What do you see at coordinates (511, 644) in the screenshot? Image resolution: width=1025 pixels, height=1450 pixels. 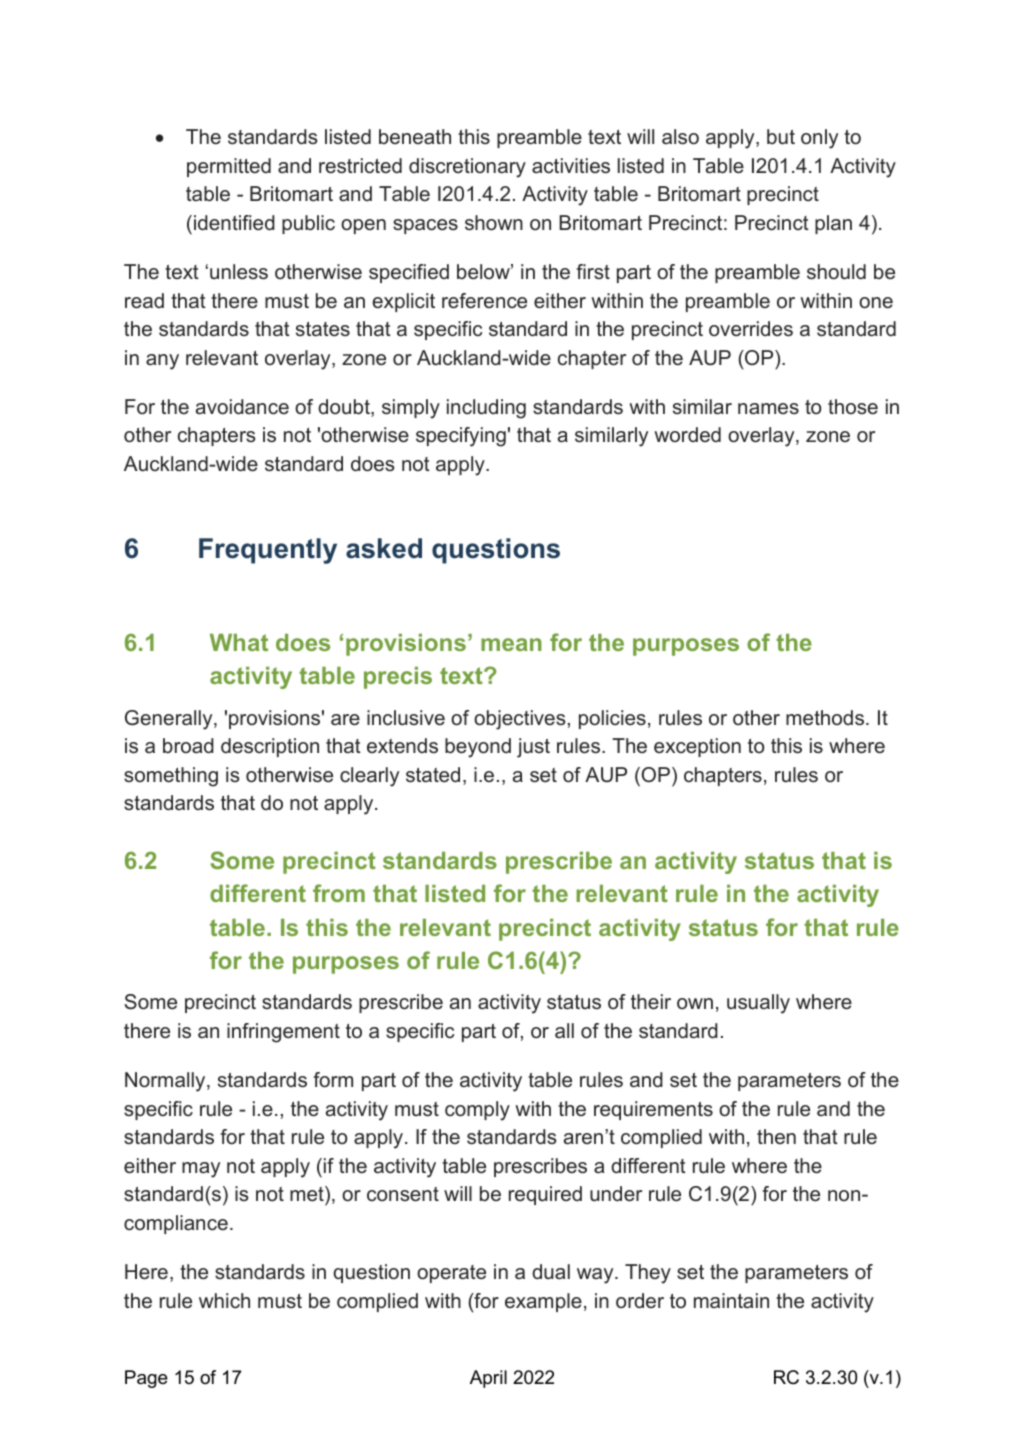 I see `mean` at bounding box center [511, 644].
